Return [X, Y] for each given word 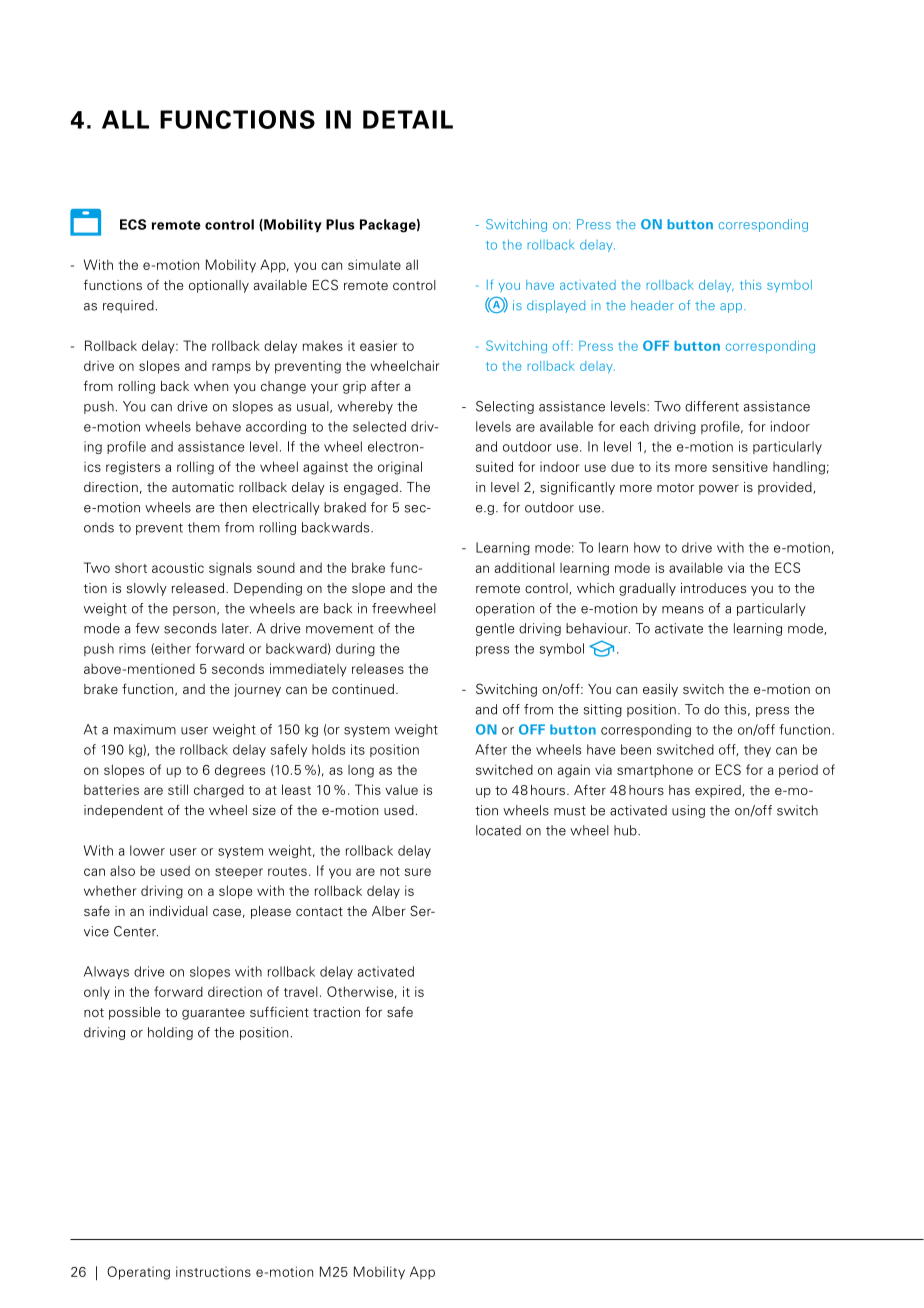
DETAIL [408, 119]
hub [626, 830]
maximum [145, 729]
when [211, 386]
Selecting [505, 407]
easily [660, 690]
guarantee [213, 1014]
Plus [340, 224]
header [652, 305]
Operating [138, 1273]
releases [378, 669]
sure [418, 872]
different [712, 406]
